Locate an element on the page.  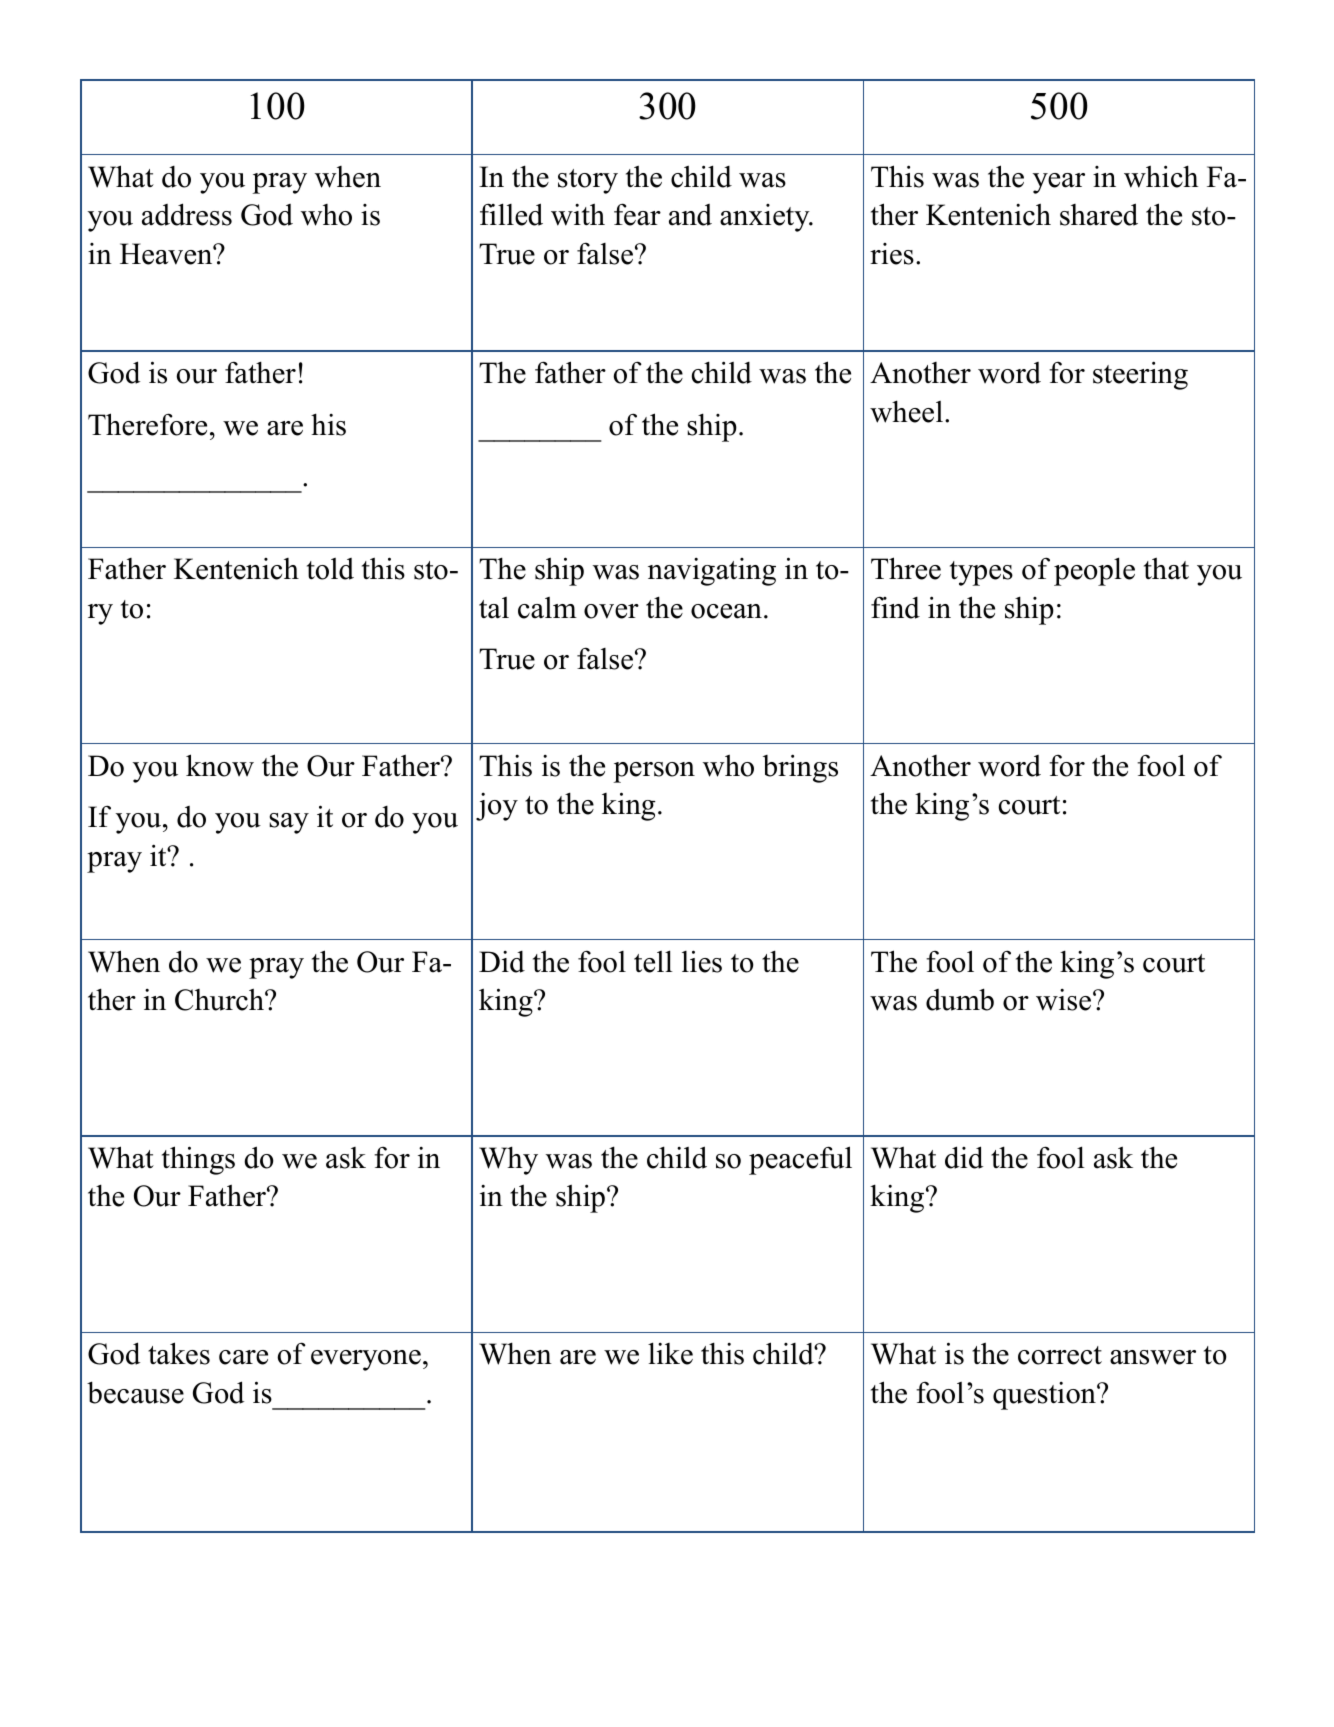
care is located at coordinates (243, 1357).
